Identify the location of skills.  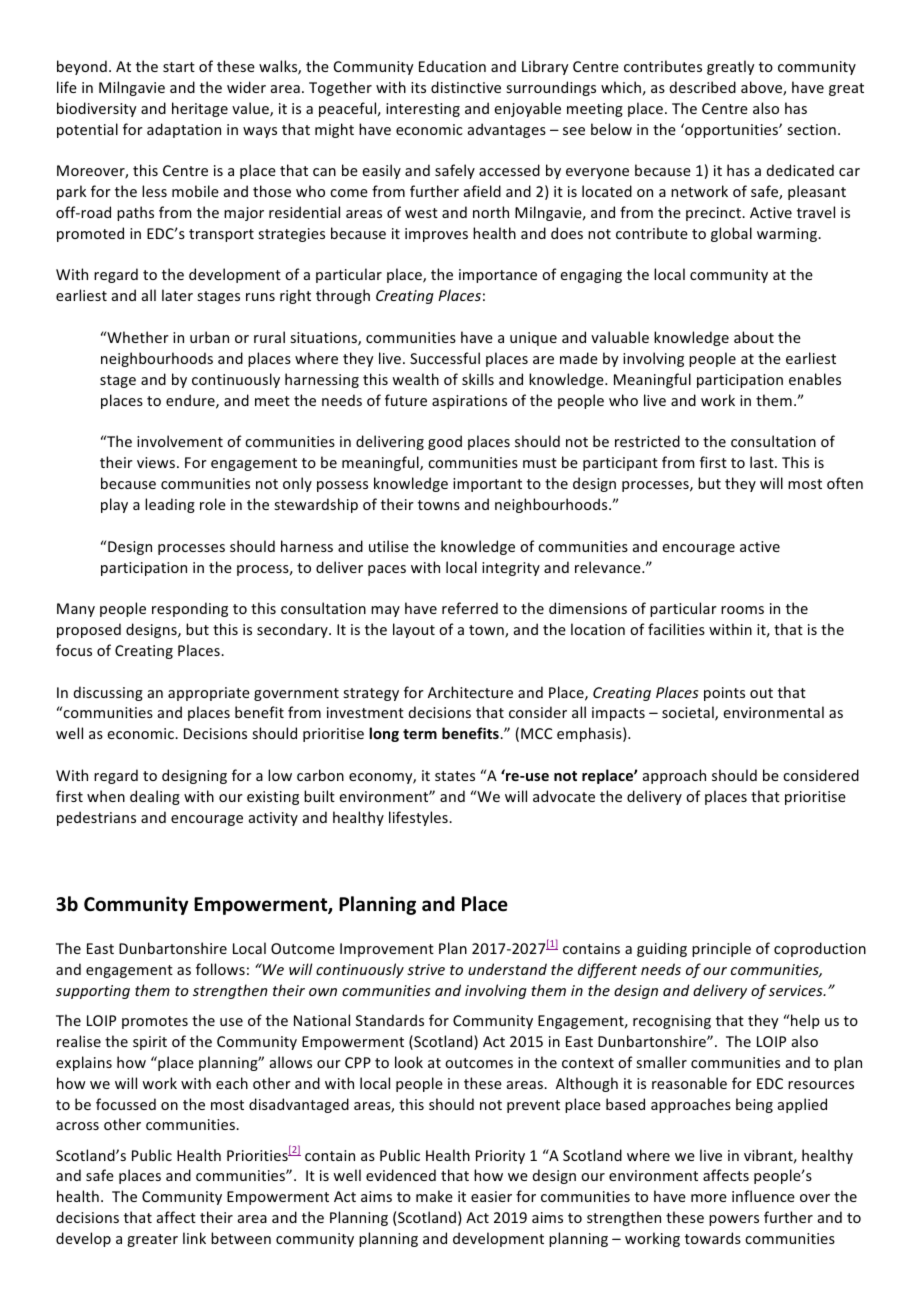
(478, 379).
